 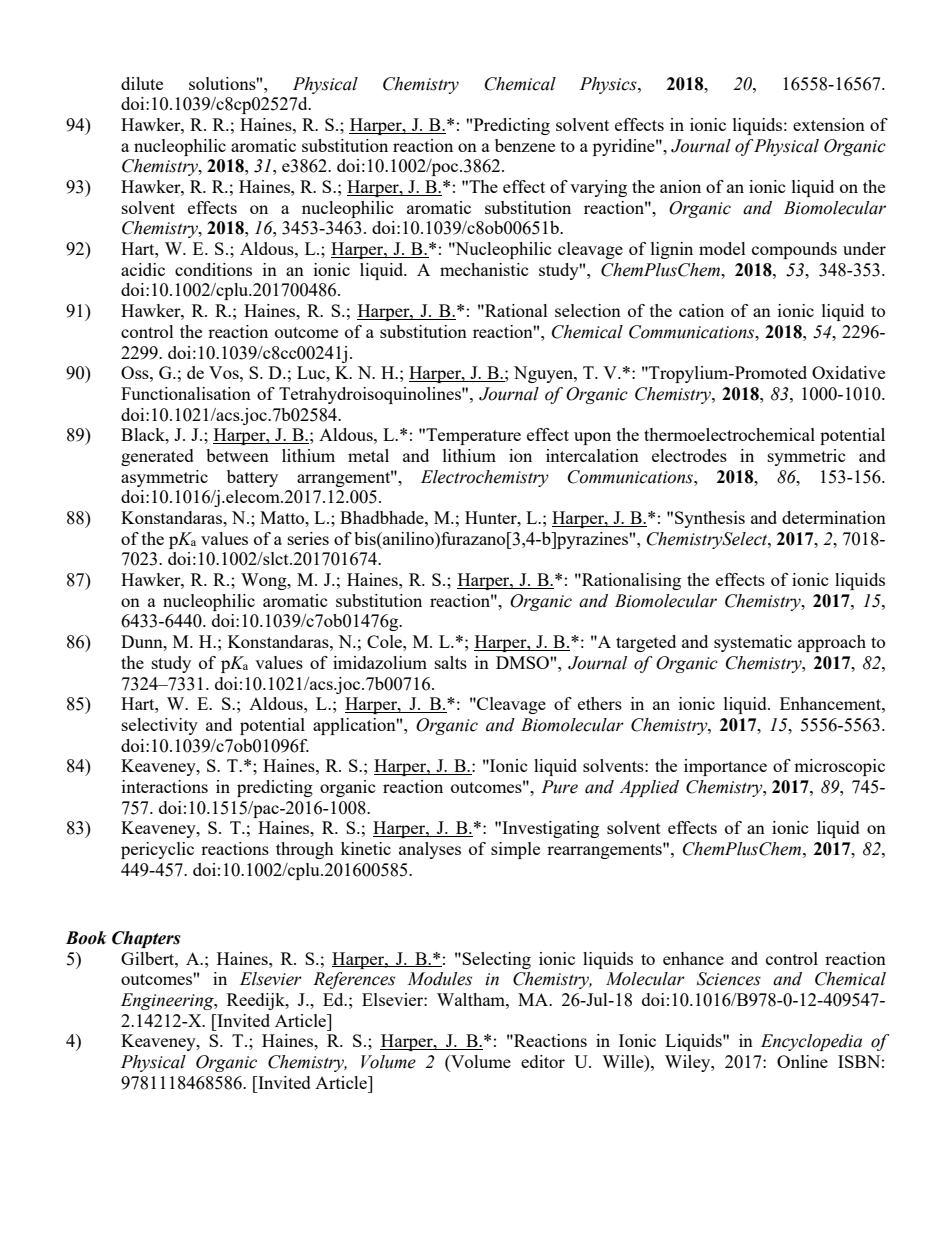 I want to click on Chapters, so click(x=146, y=939).
